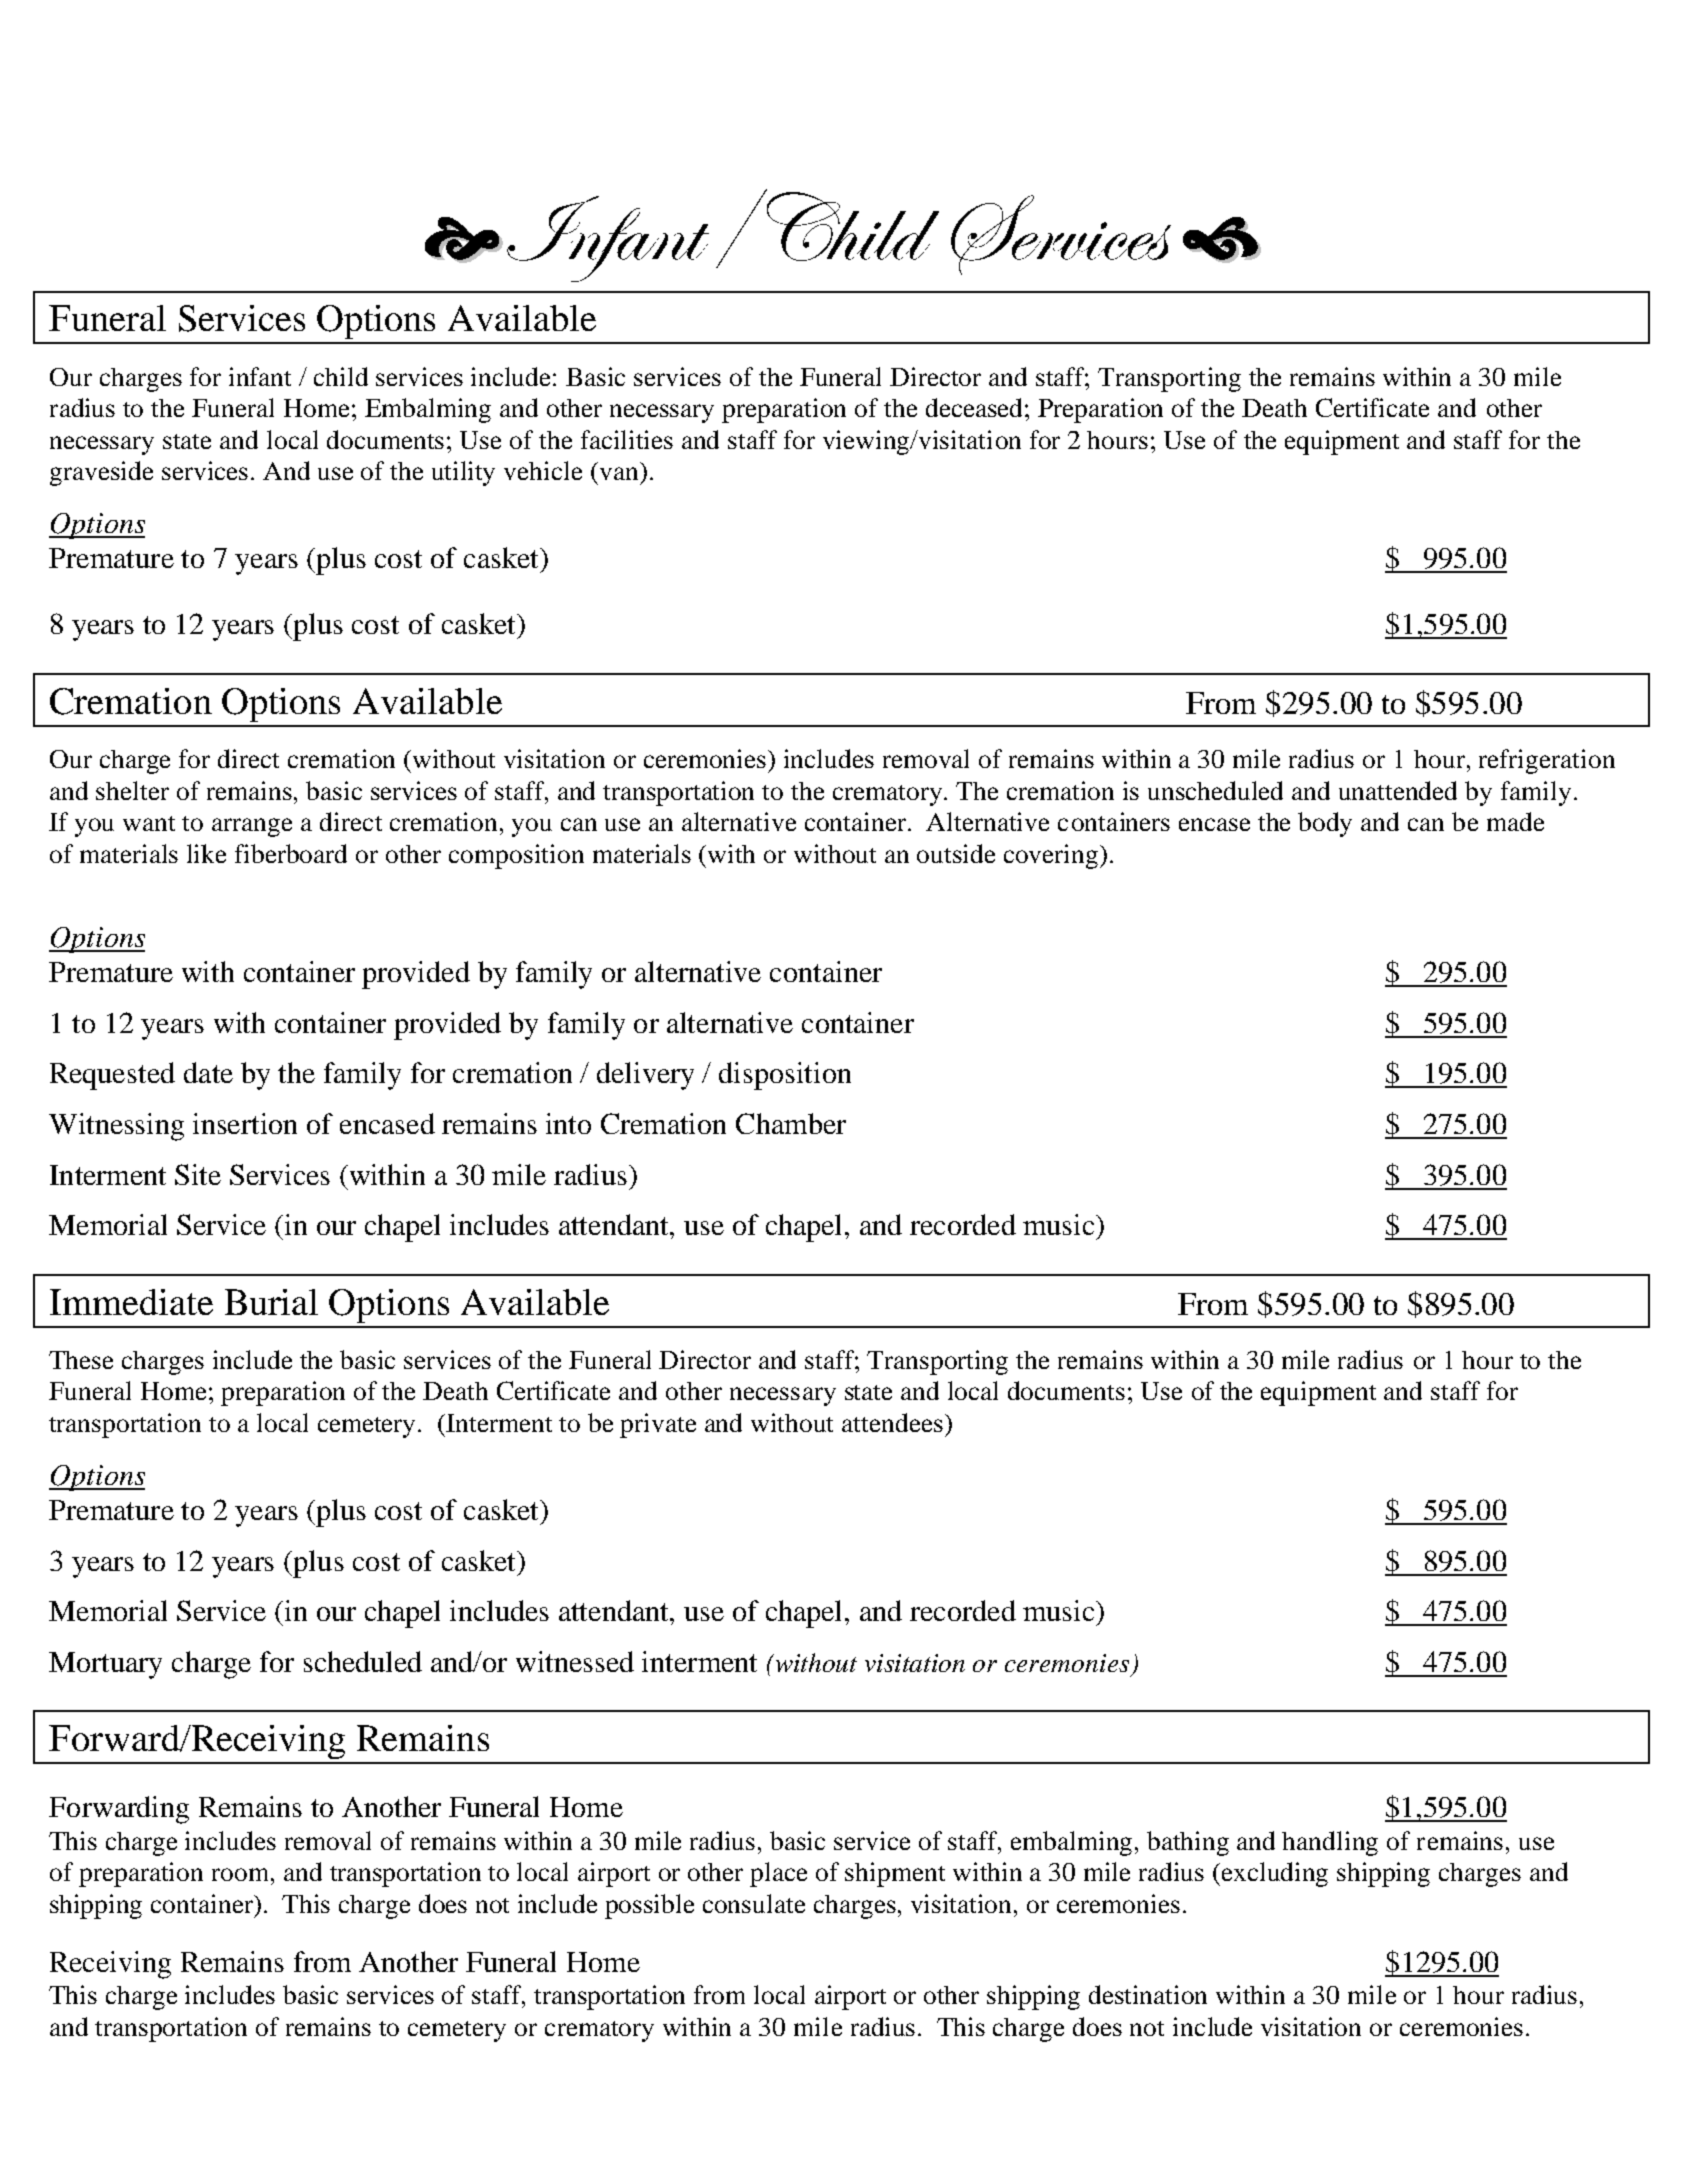  What do you see at coordinates (208, 1072) in the image?
I see `date` at bounding box center [208, 1072].
